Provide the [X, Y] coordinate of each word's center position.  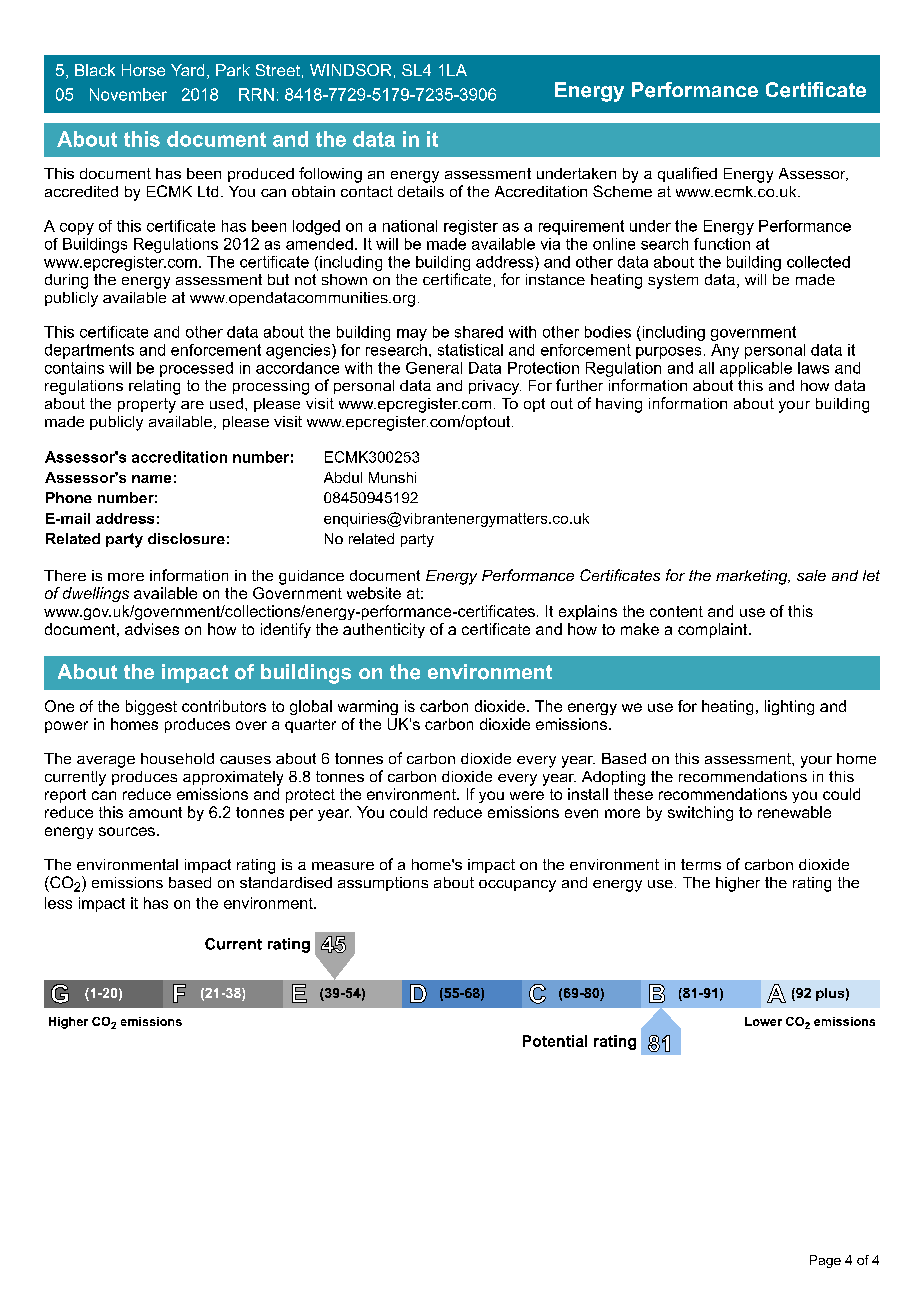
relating [154, 387]
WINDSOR [350, 70]
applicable [756, 369]
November [128, 94]
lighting [789, 707]
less [58, 903]
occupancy [517, 886]
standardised [286, 882]
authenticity [384, 630]
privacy [495, 387]
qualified [687, 174]
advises [152, 629]
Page [825, 1261]
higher [738, 884]
